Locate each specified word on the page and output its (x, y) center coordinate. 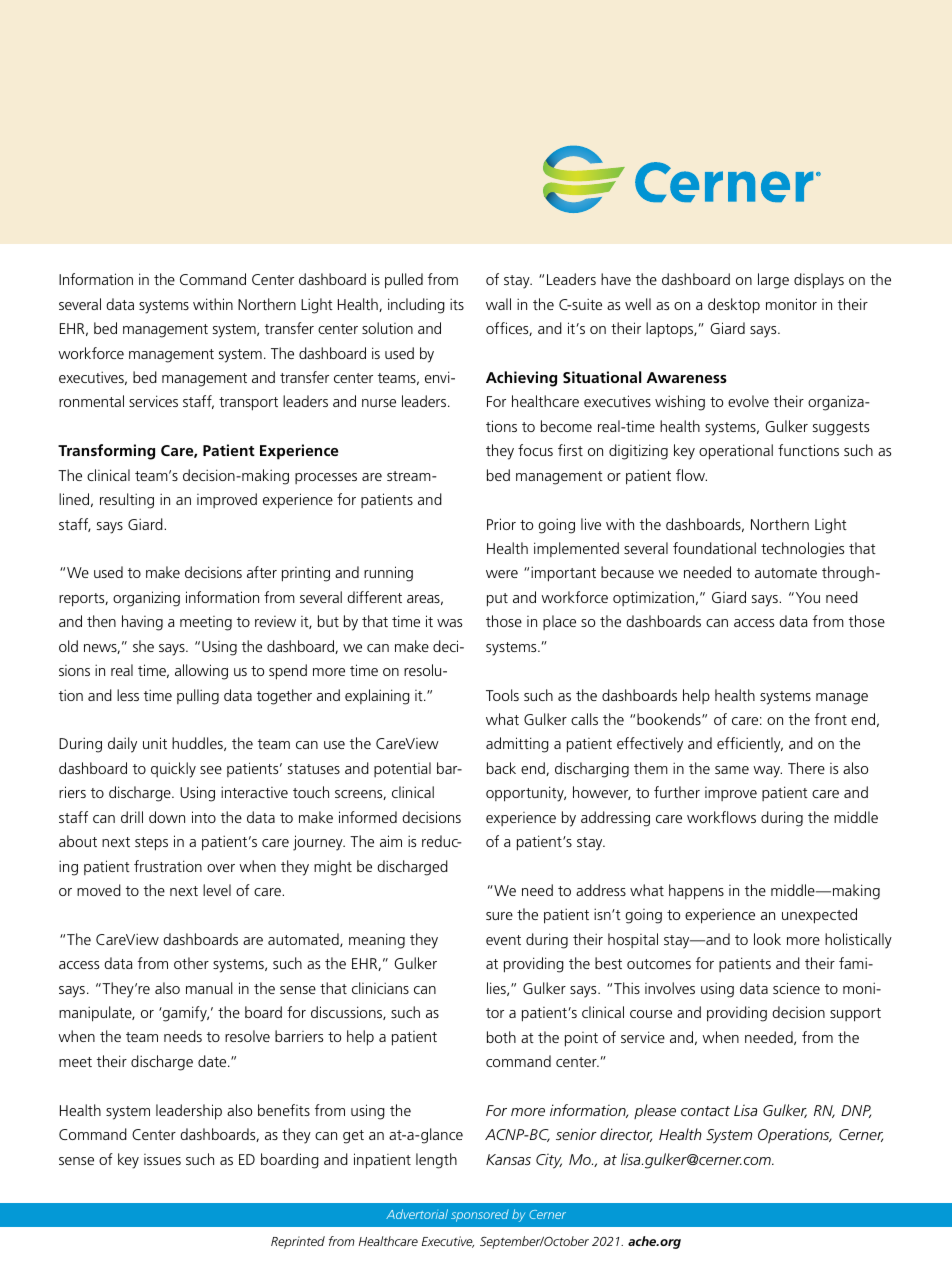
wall (498, 304)
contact (705, 1111)
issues (162, 1159)
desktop (734, 306)
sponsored (480, 1215)
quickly (173, 770)
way (767, 772)
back (501, 768)
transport (248, 404)
